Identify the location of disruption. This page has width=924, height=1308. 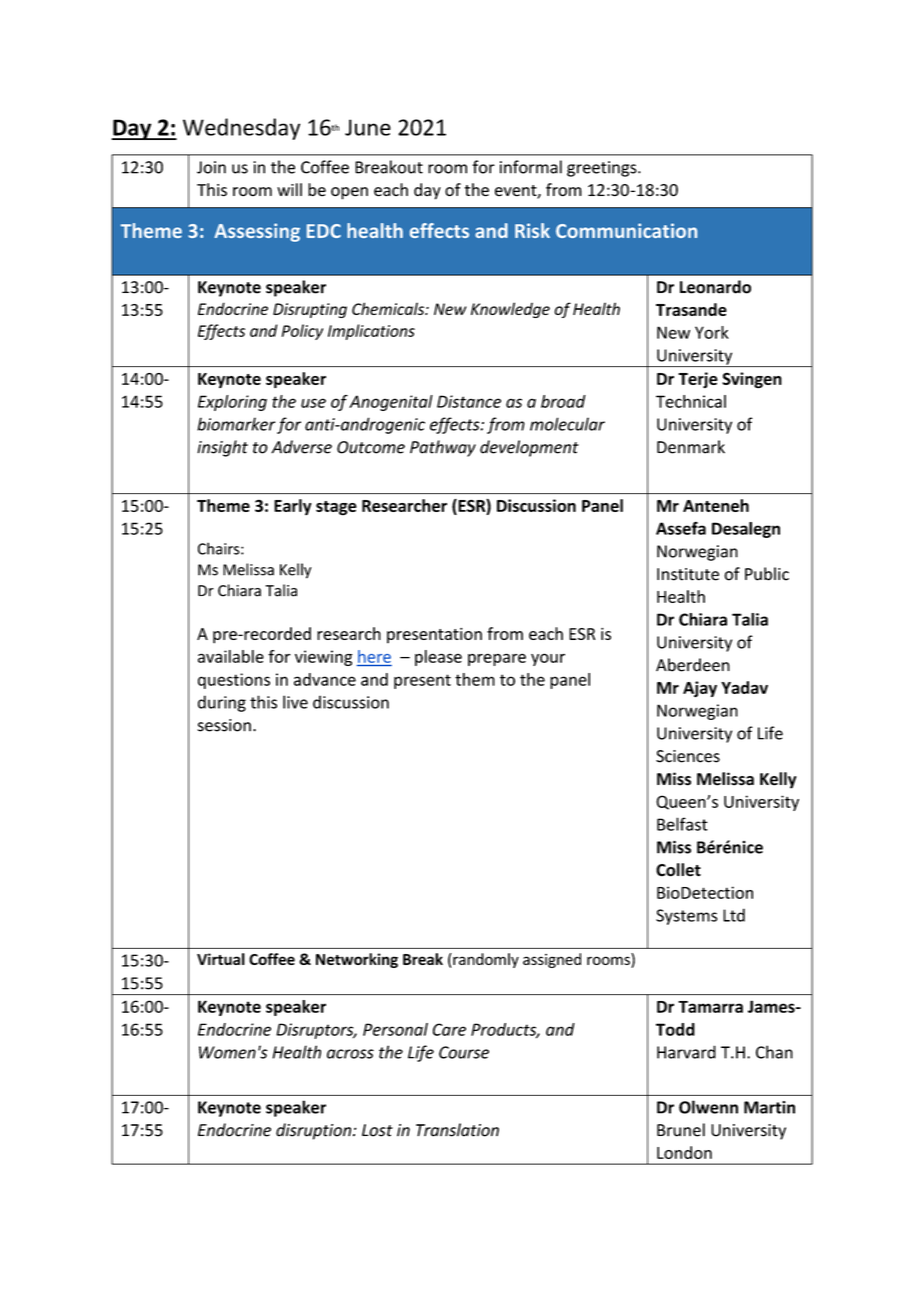
(315, 1131).
